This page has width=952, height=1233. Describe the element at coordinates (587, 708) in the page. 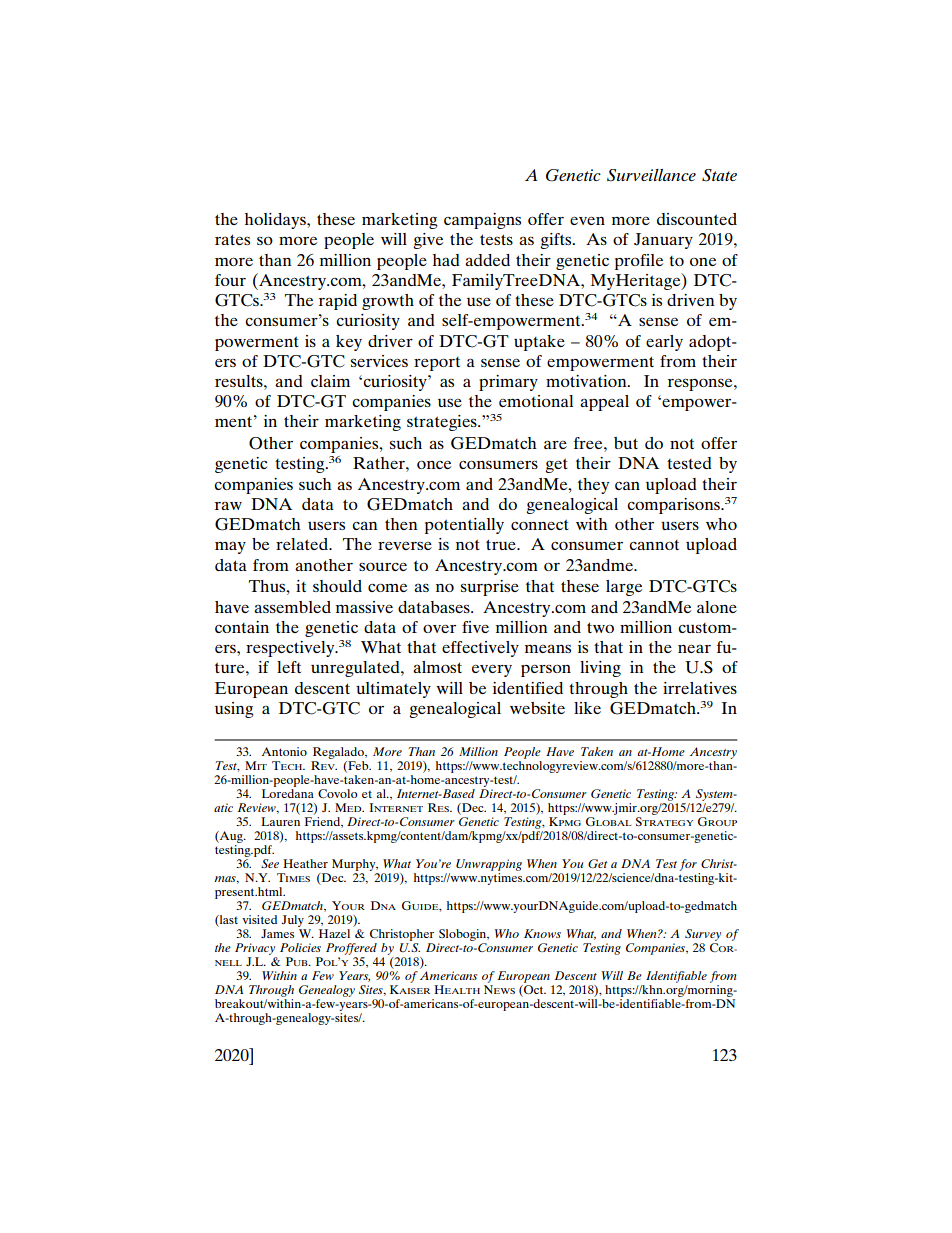

I see `like` at that location.
